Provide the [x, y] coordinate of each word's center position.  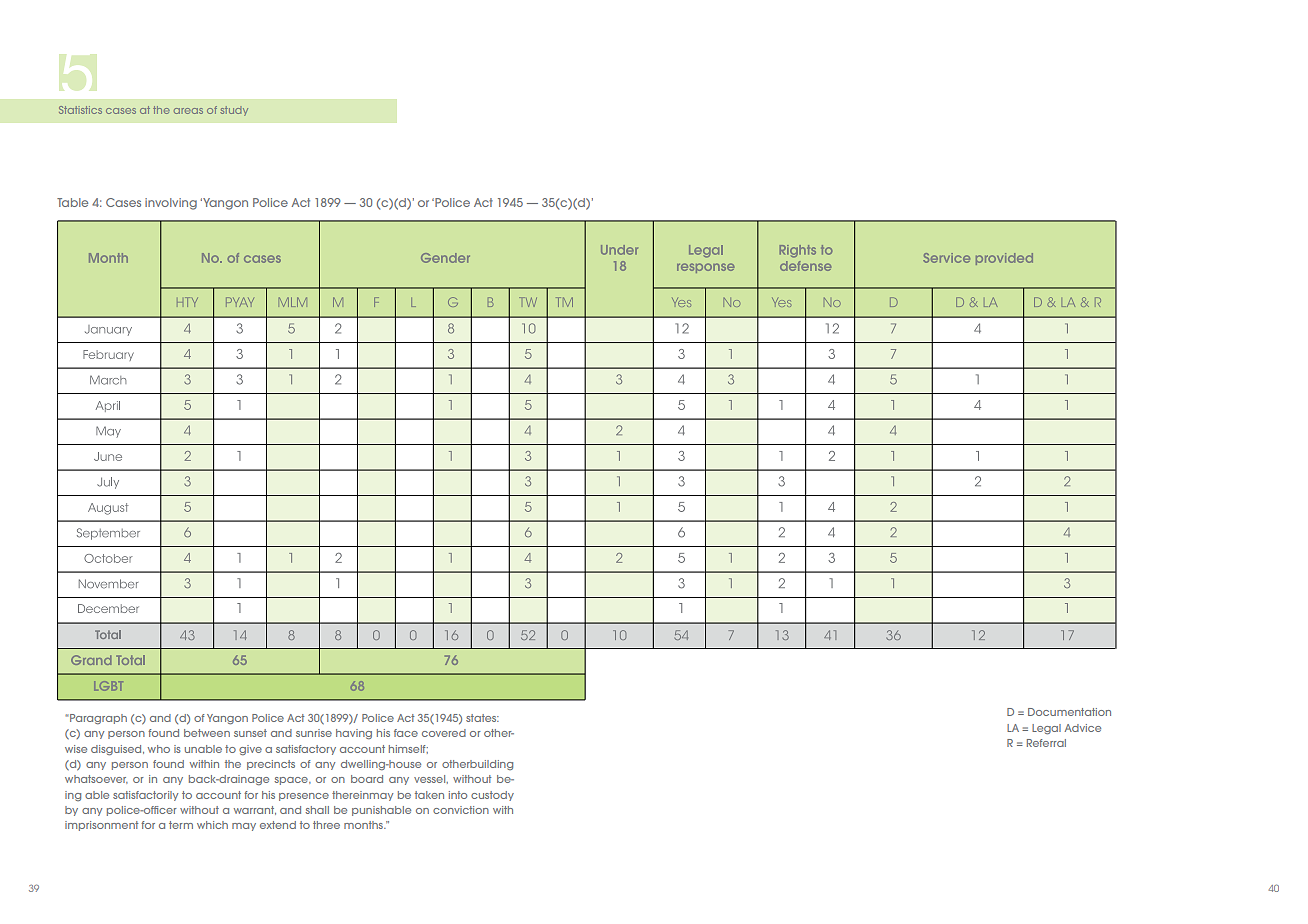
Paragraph [97, 719]
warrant [255, 810]
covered [444, 733]
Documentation [1069, 712]
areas [188, 111]
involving [171, 204]
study [234, 111]
